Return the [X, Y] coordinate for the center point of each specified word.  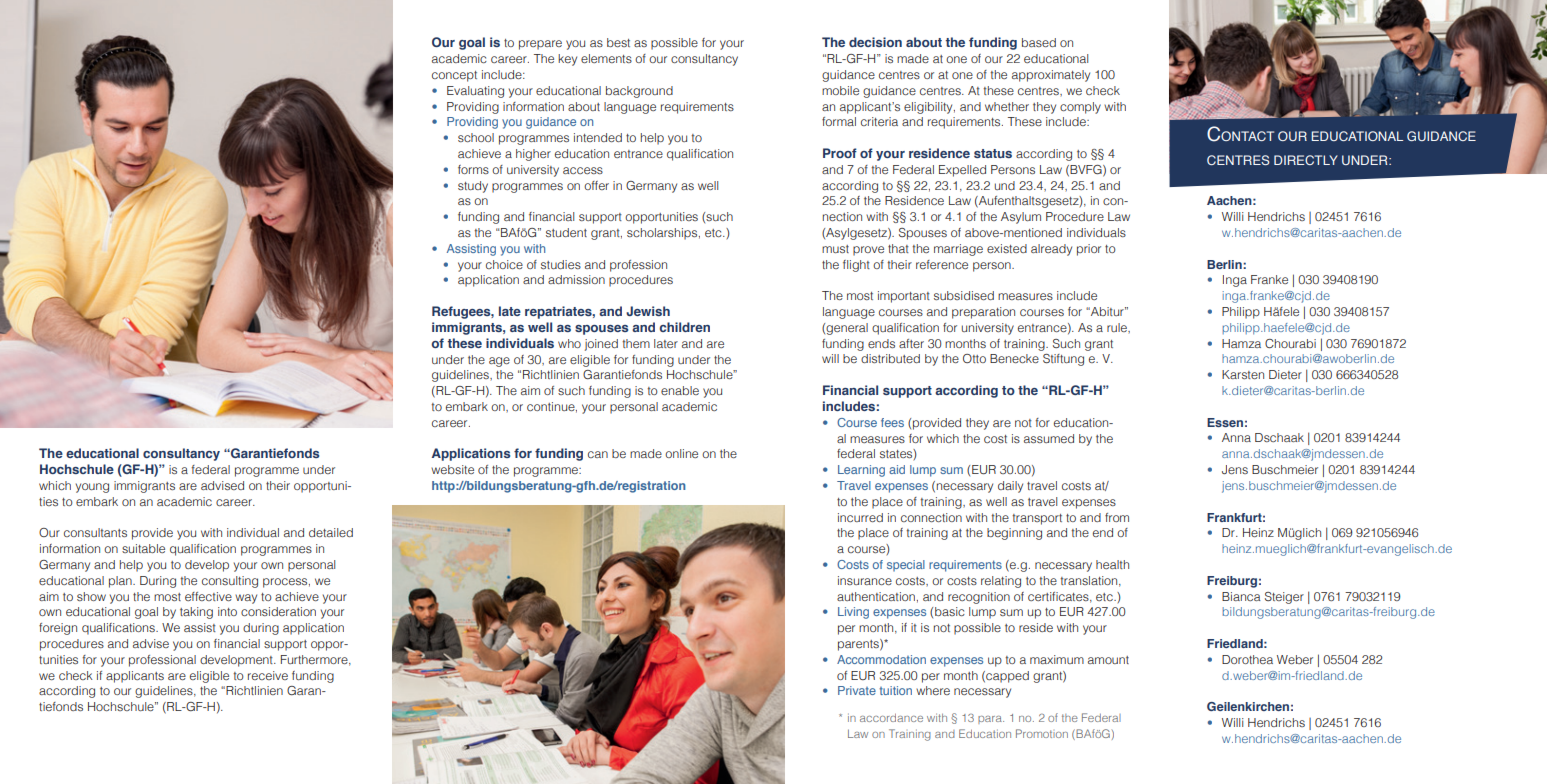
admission [576, 279]
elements [606, 58]
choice [504, 264]
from [1117, 517]
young [92, 488]
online [681, 453]
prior [1089, 250]
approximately [1051, 76]
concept [454, 76]
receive [268, 675]
